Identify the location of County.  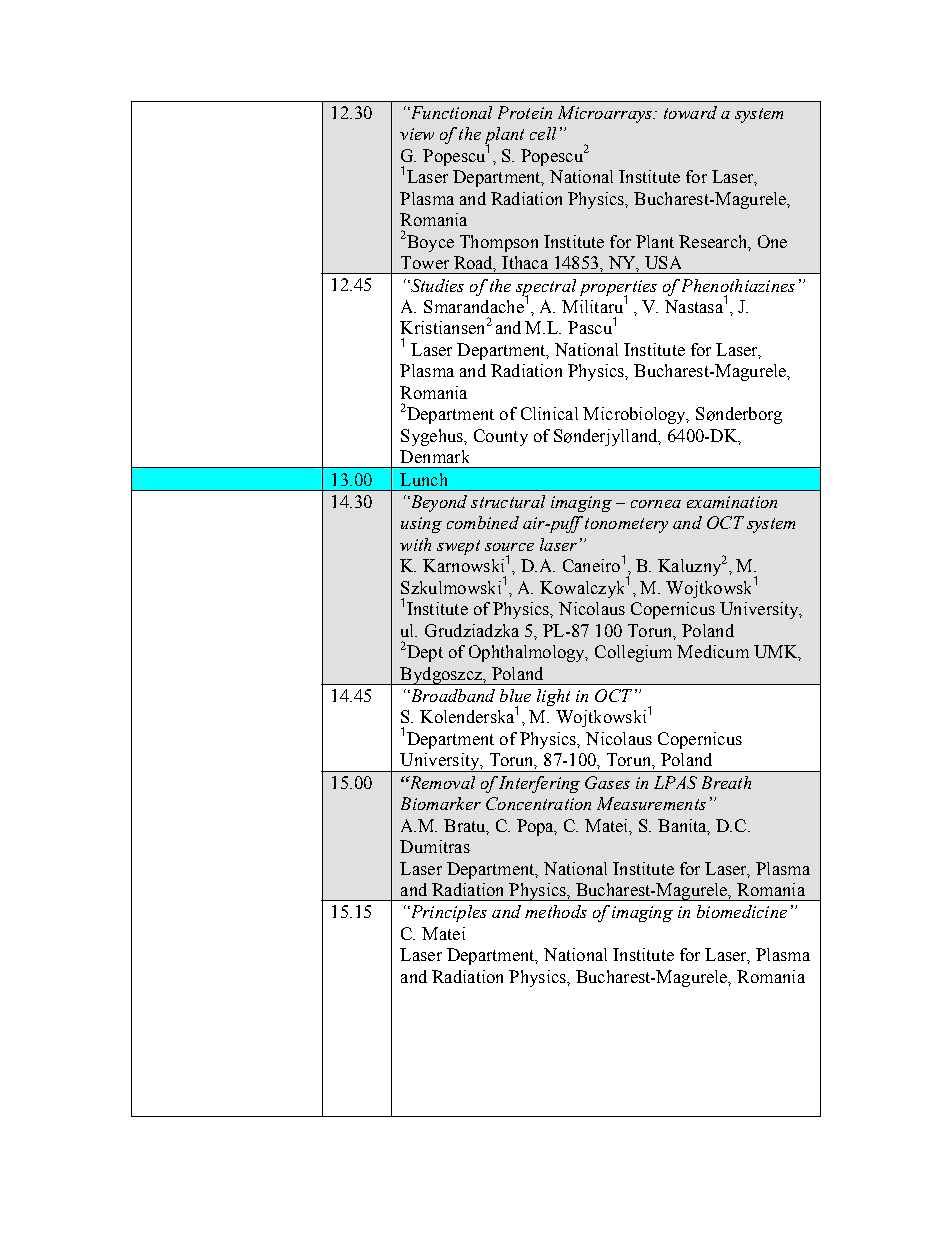
(501, 437).
